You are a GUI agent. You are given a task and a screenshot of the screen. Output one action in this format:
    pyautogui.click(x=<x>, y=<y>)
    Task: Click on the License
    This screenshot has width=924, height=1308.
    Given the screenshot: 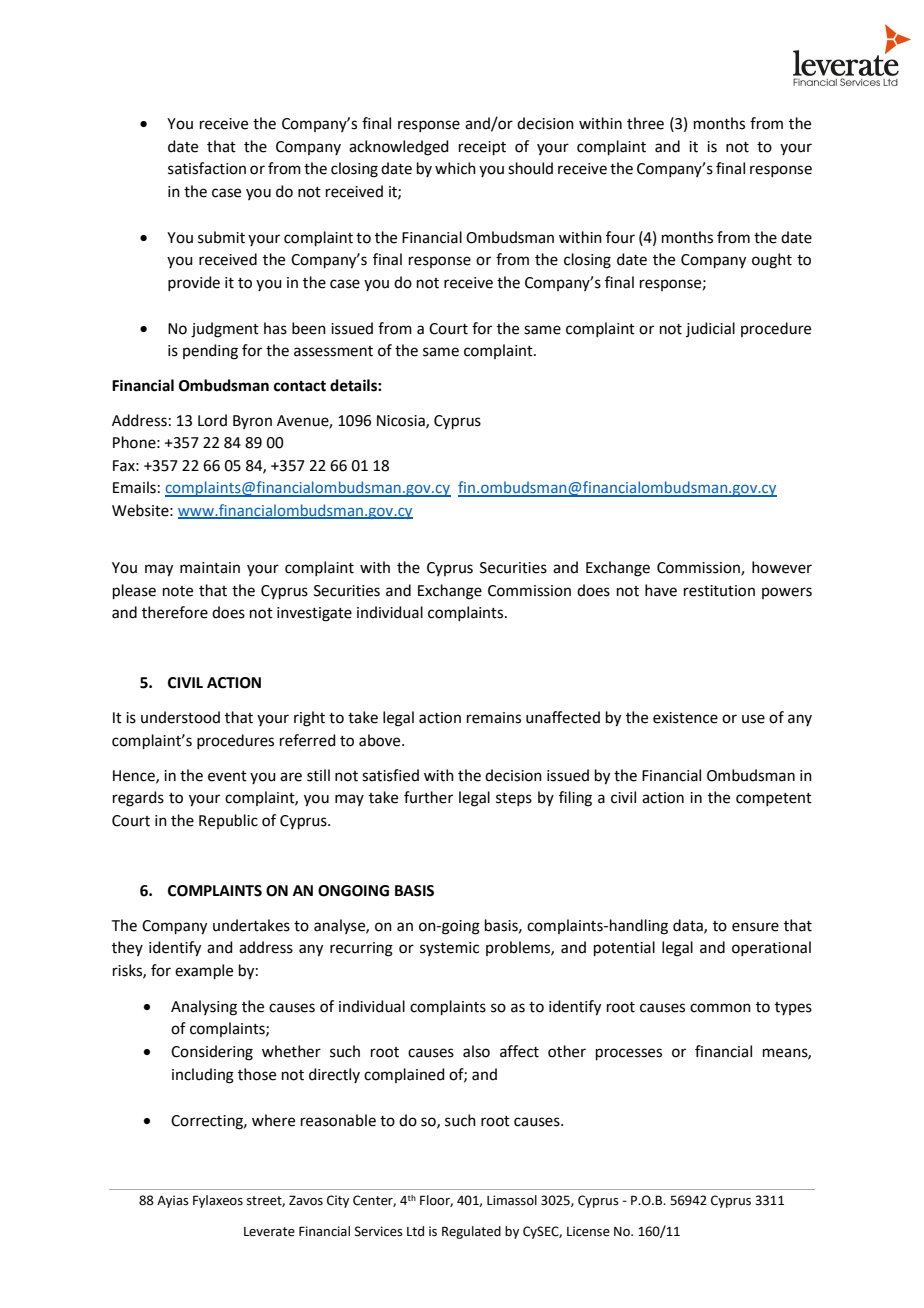 What is the action you would take?
    pyautogui.click(x=588, y=1231)
